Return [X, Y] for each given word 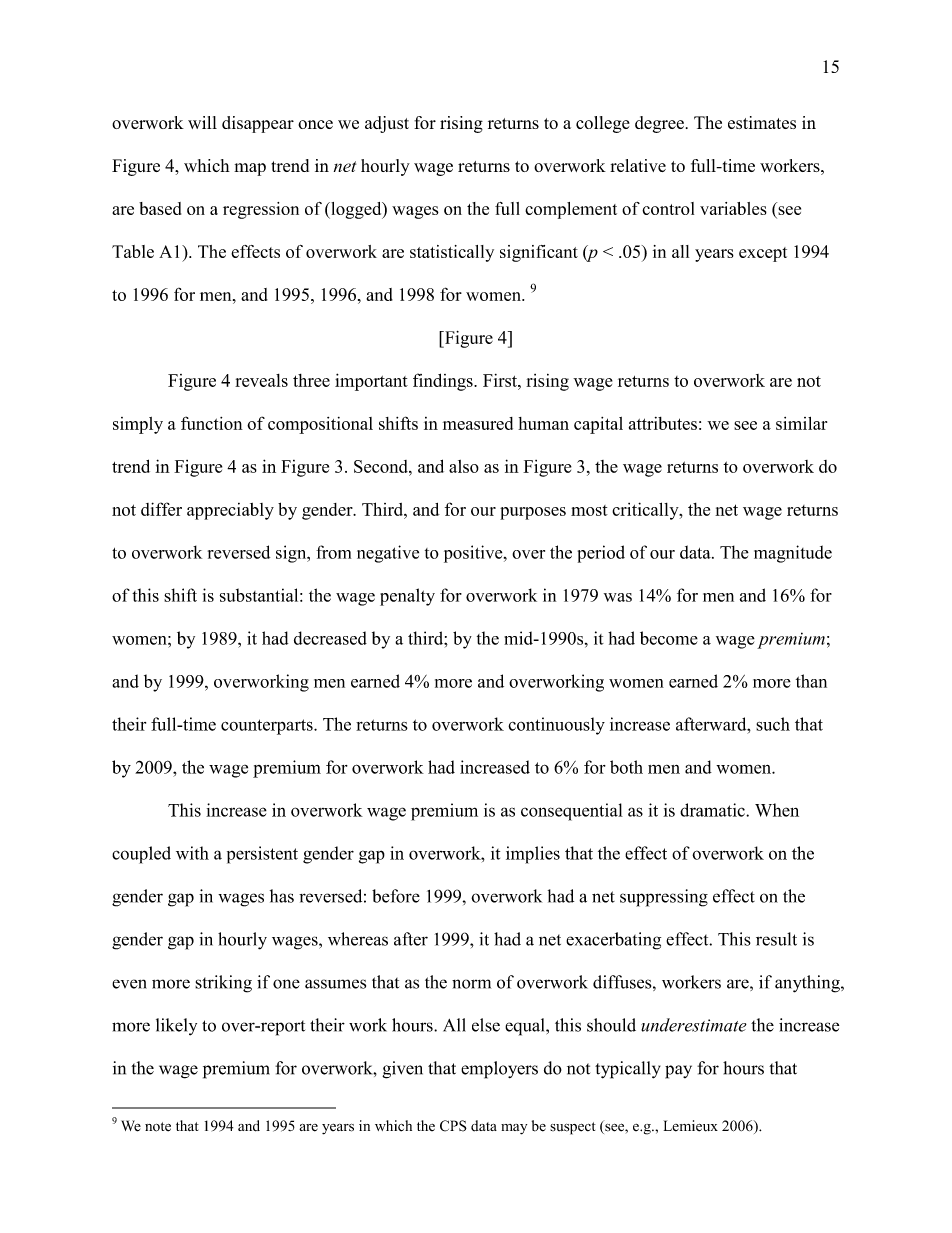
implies [533, 855]
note [158, 1127]
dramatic [713, 810]
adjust [387, 124]
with [192, 853]
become [669, 638]
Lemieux [691, 1126]
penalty [407, 597]
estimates [762, 122]
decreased [330, 638]
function [212, 423]
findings [444, 382]
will [202, 122]
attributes [663, 423]
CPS [453, 1126]
